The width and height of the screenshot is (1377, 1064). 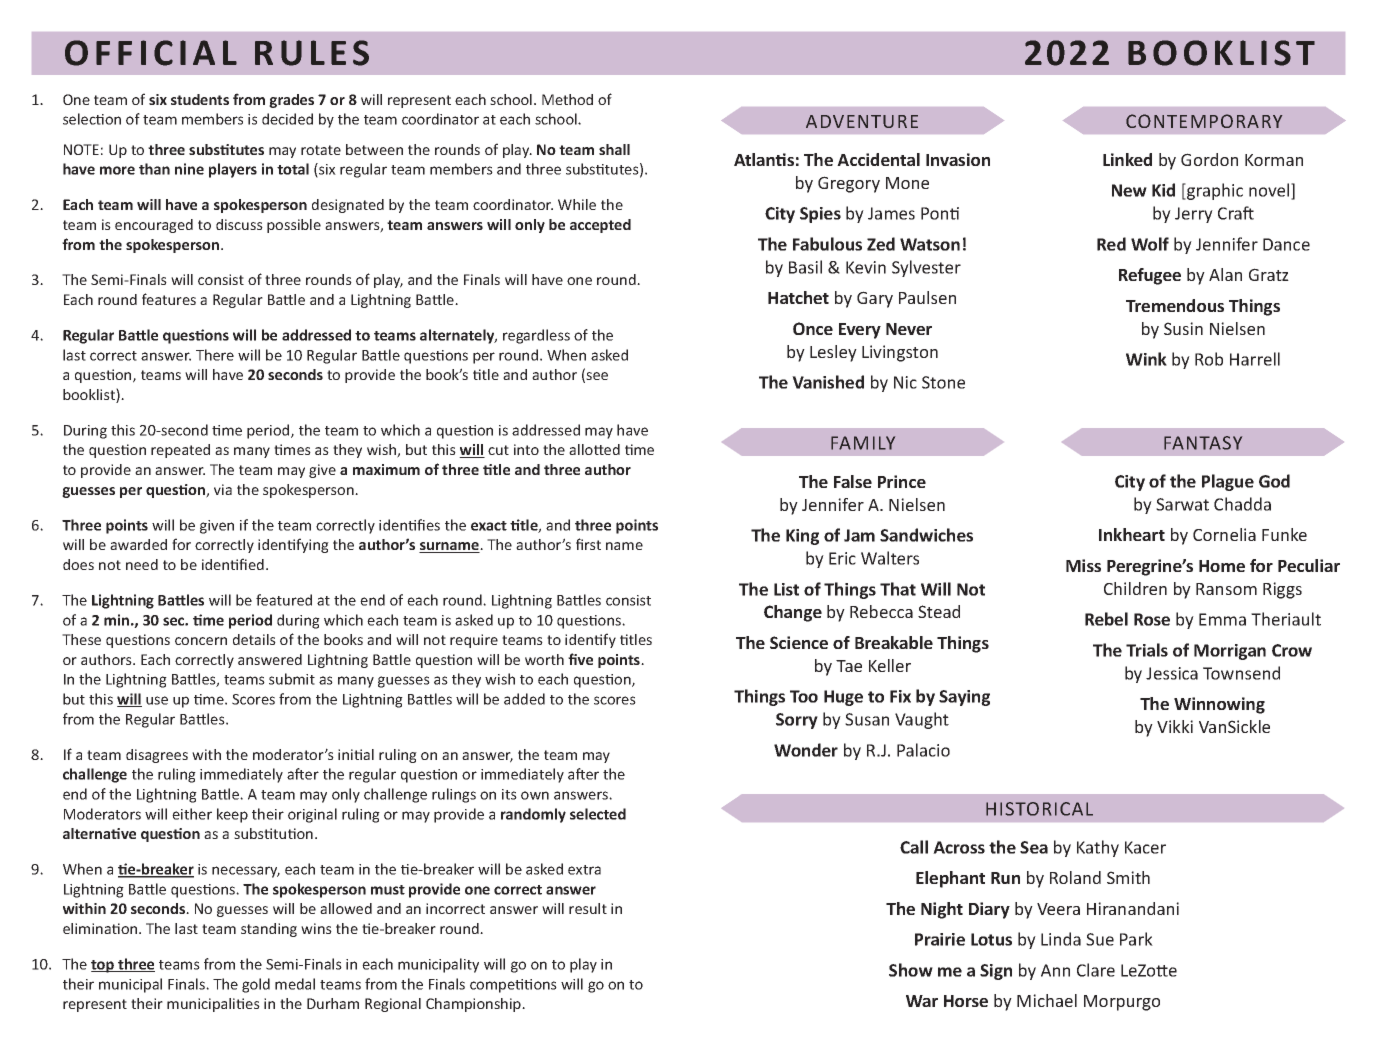 I want to click on Method, so click(x=567, y=99).
